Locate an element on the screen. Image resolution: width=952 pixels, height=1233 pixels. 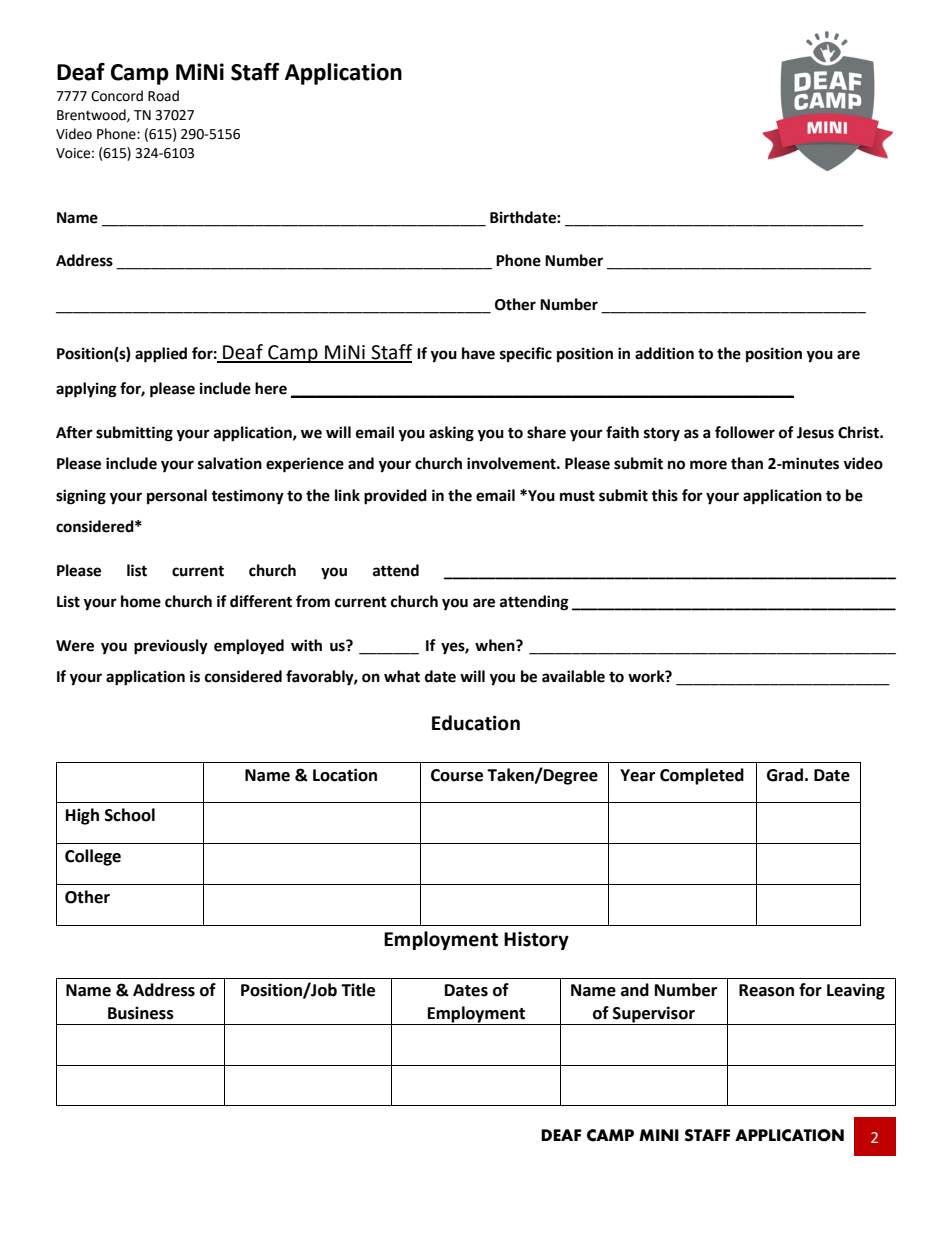
provided is located at coordinates (395, 497).
